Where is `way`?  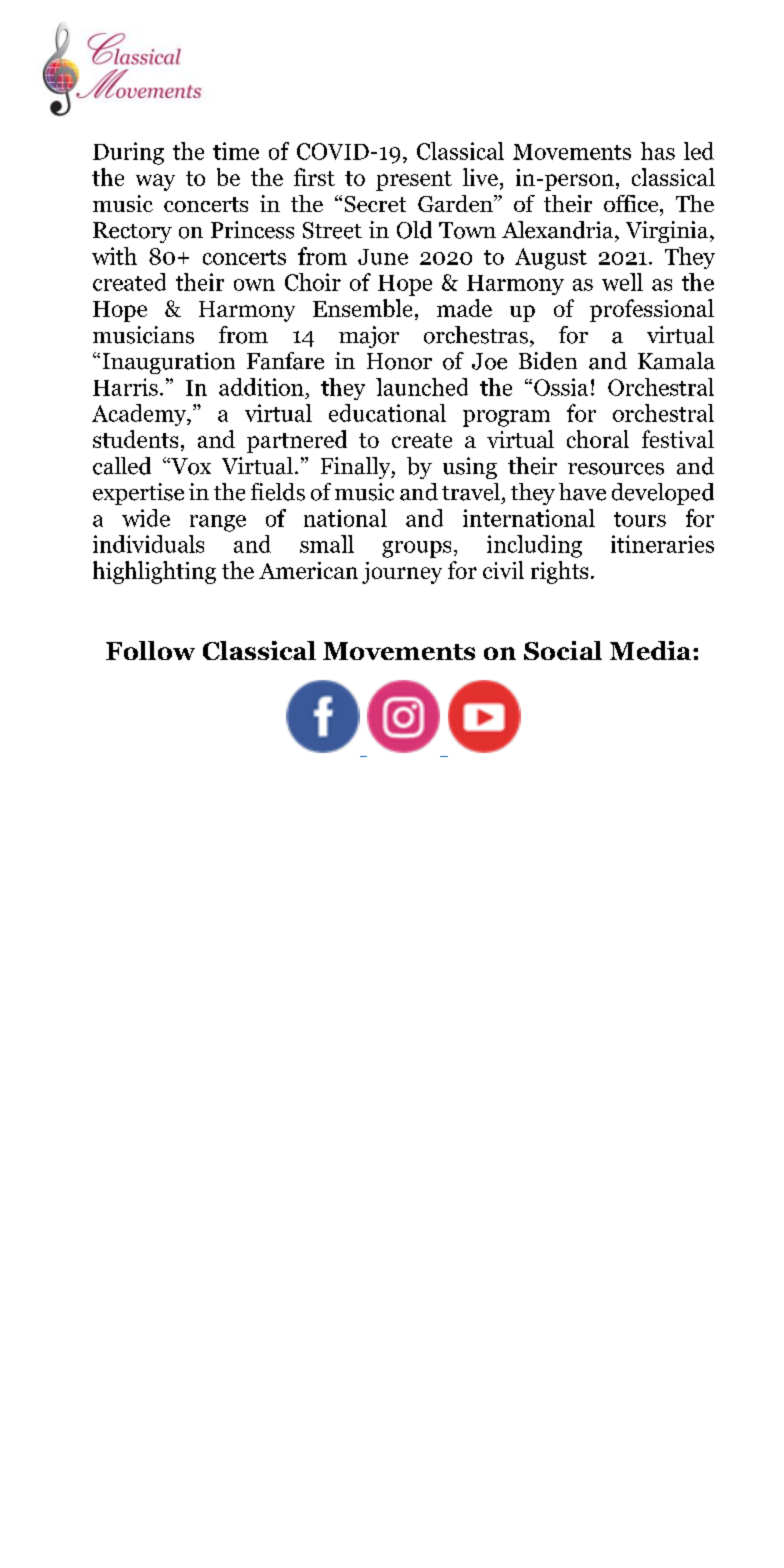
way is located at coordinates (155, 182).
